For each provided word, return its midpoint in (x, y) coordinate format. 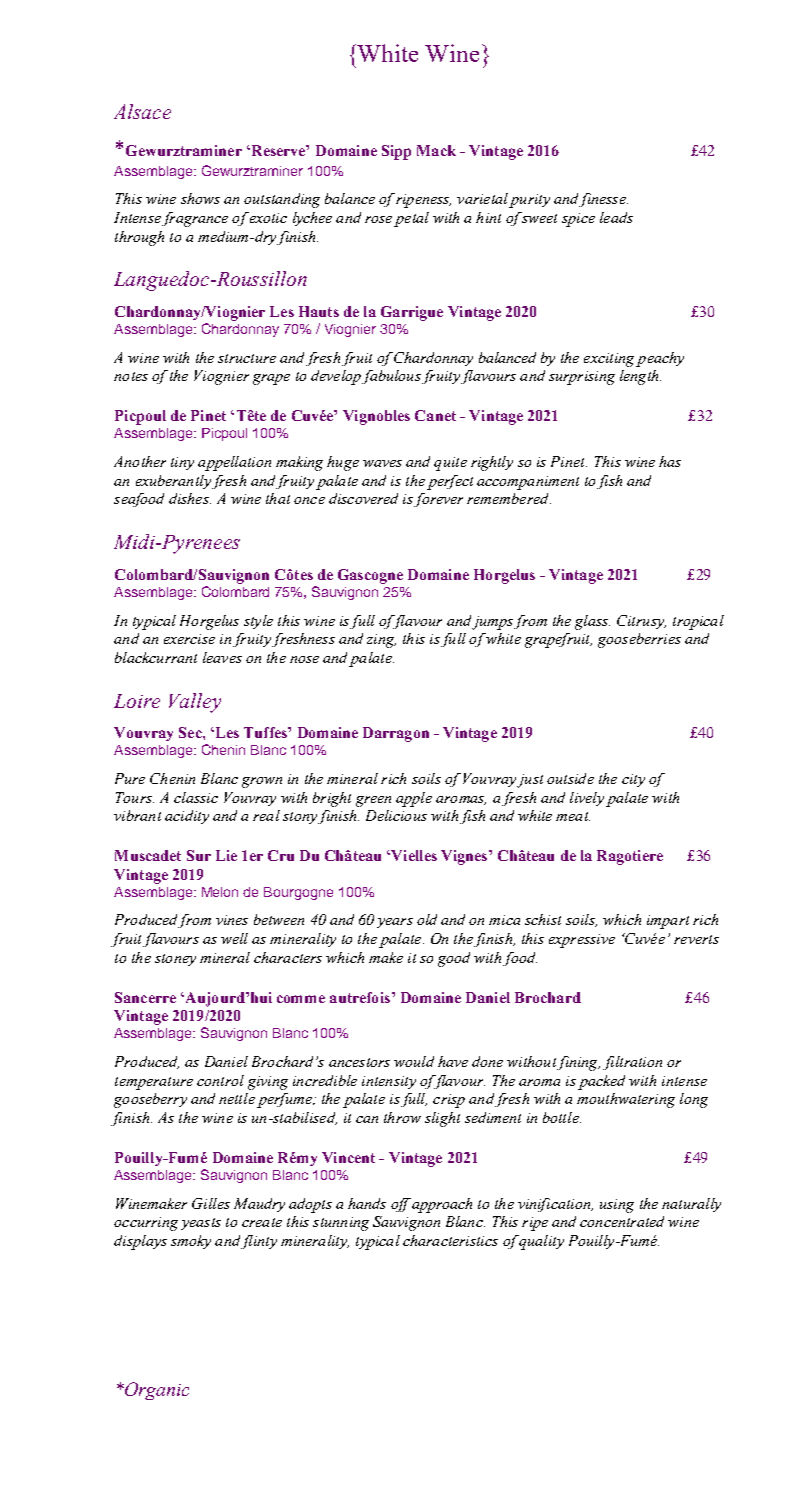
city (633, 780)
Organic (156, 1391)
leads (616, 217)
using (617, 1206)
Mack (436, 150)
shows (200, 198)
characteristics (450, 1240)
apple (414, 799)
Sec (191, 732)
